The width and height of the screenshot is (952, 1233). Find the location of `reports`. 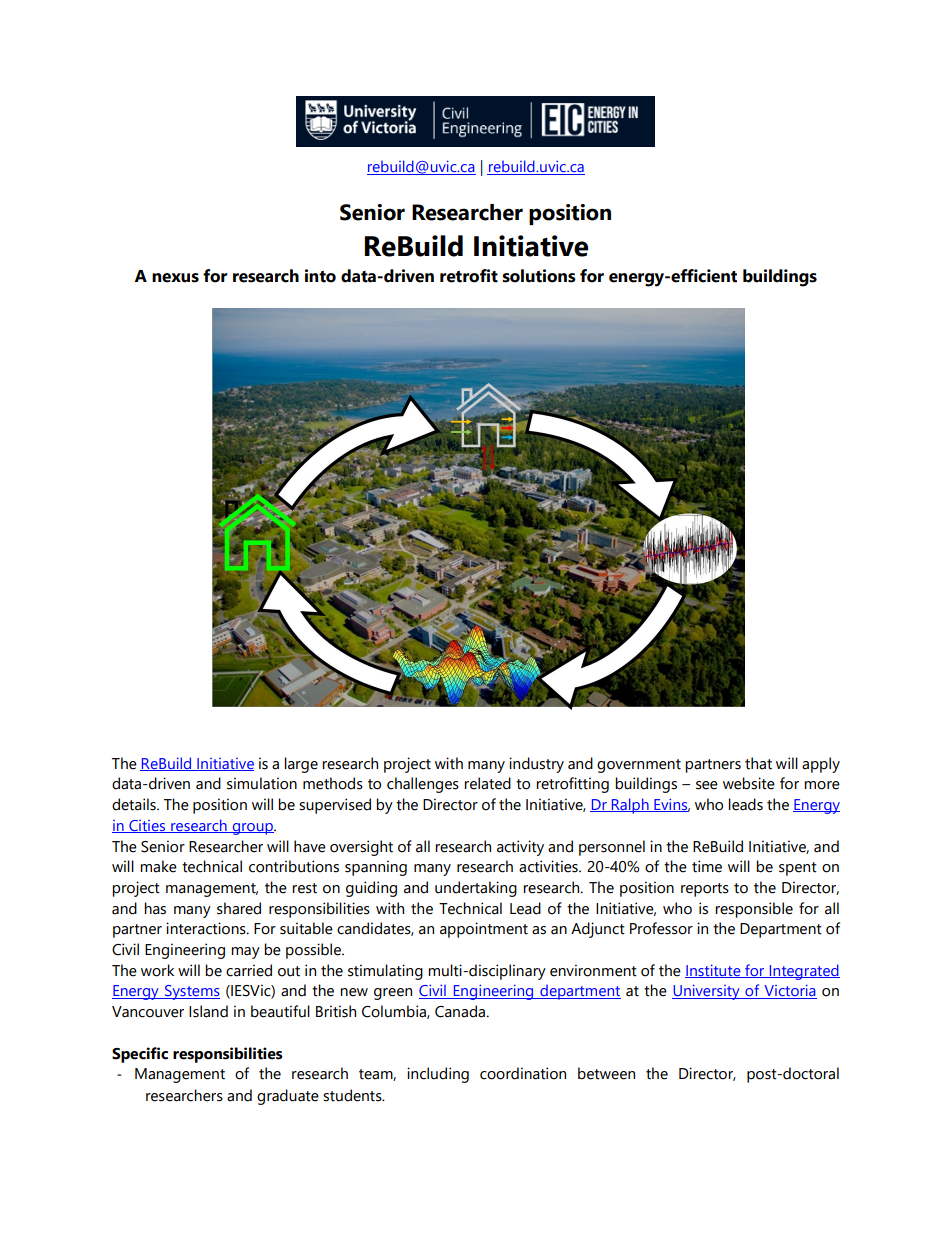

reports is located at coordinates (705, 890).
